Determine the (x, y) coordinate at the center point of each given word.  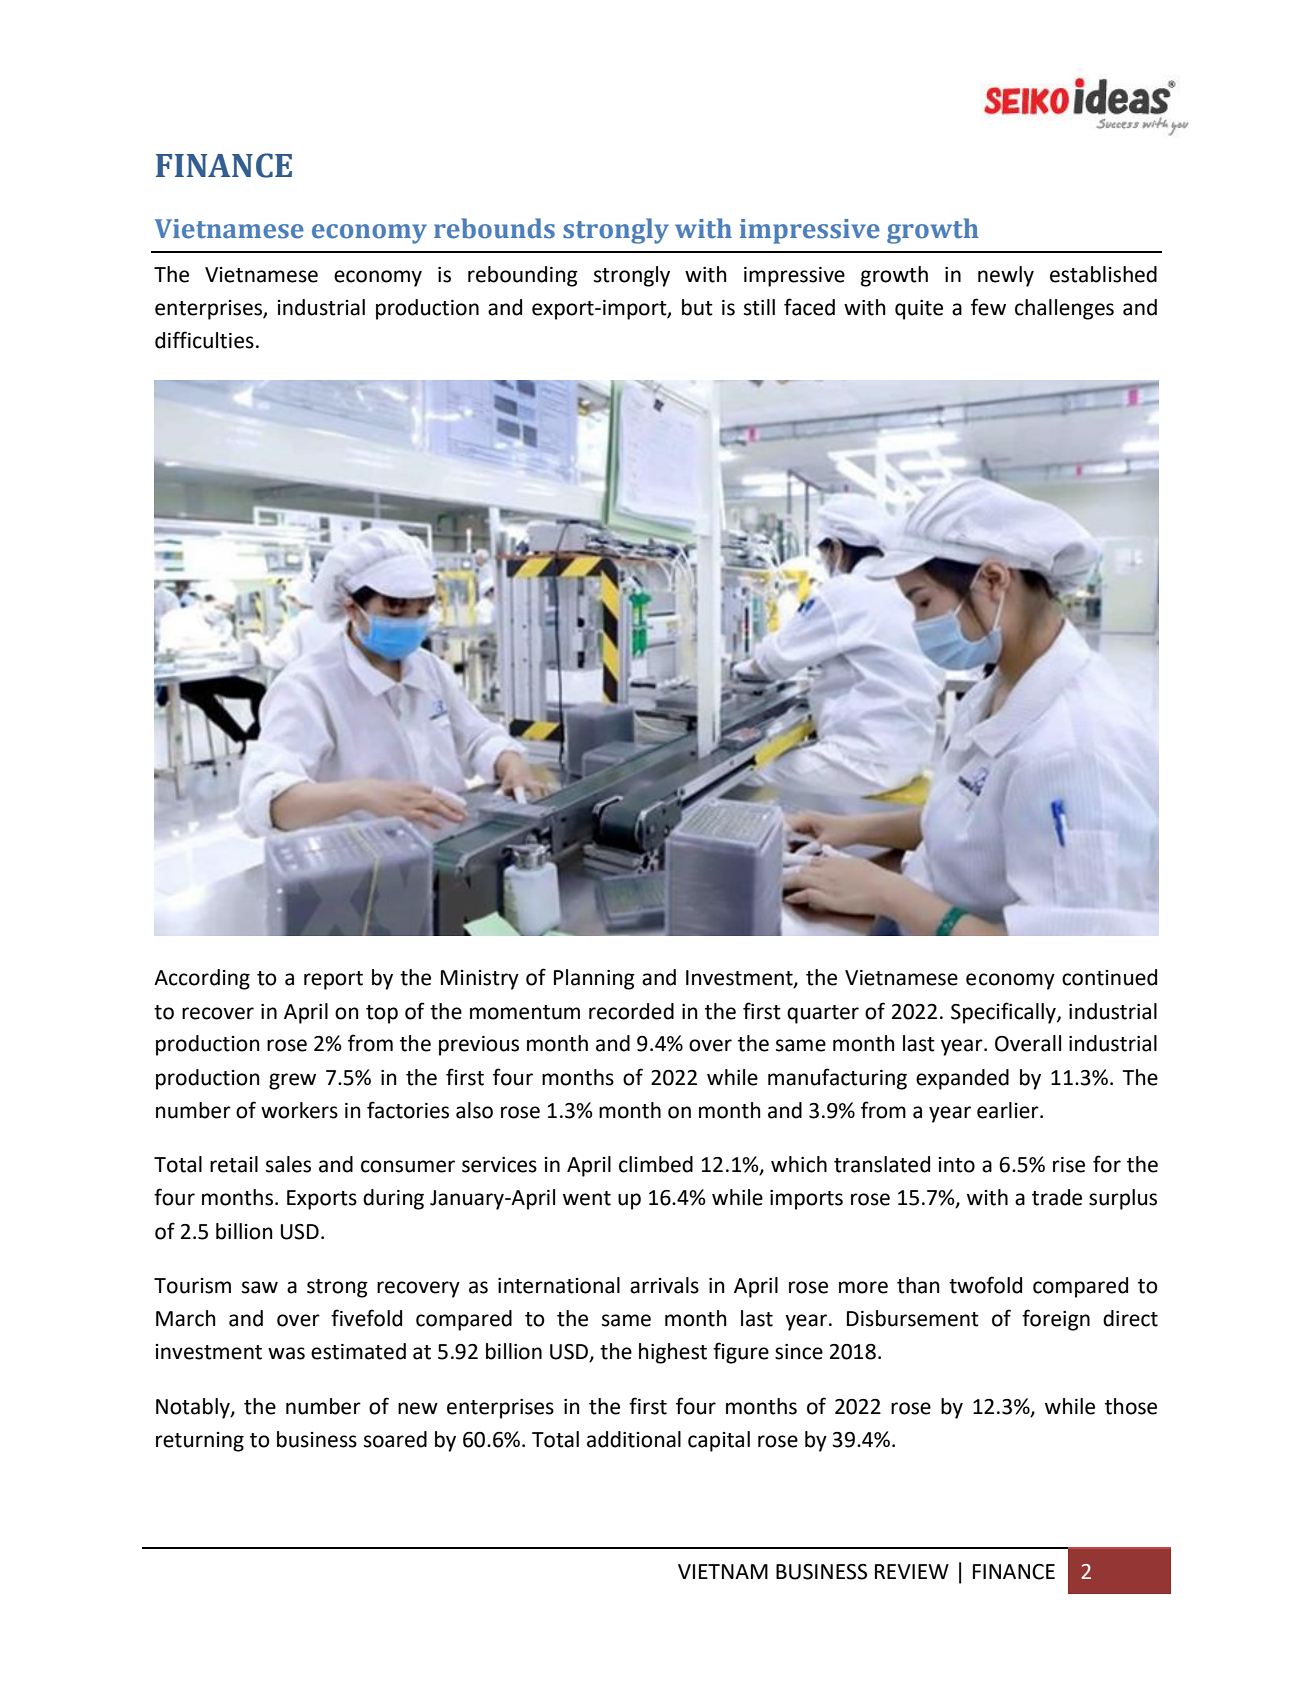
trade (1057, 1197)
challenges (1064, 309)
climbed (656, 1164)
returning (200, 1442)
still (759, 307)
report (333, 980)
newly (1006, 276)
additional (634, 1439)
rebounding (523, 276)
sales (288, 1164)
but (697, 307)
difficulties (204, 340)
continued (1109, 977)
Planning (594, 979)
